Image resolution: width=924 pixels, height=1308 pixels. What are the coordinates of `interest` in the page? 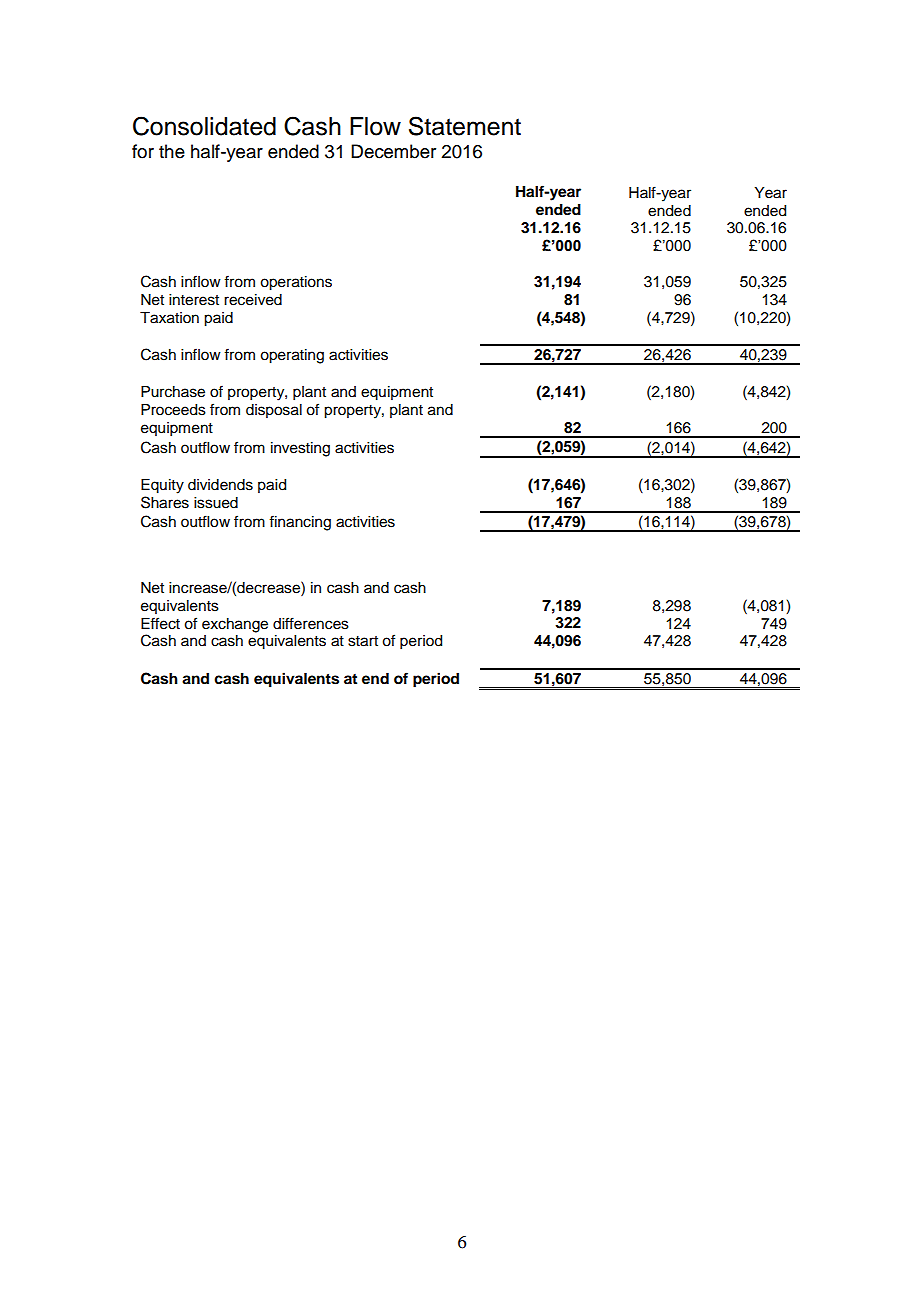 It's located at (194, 300).
